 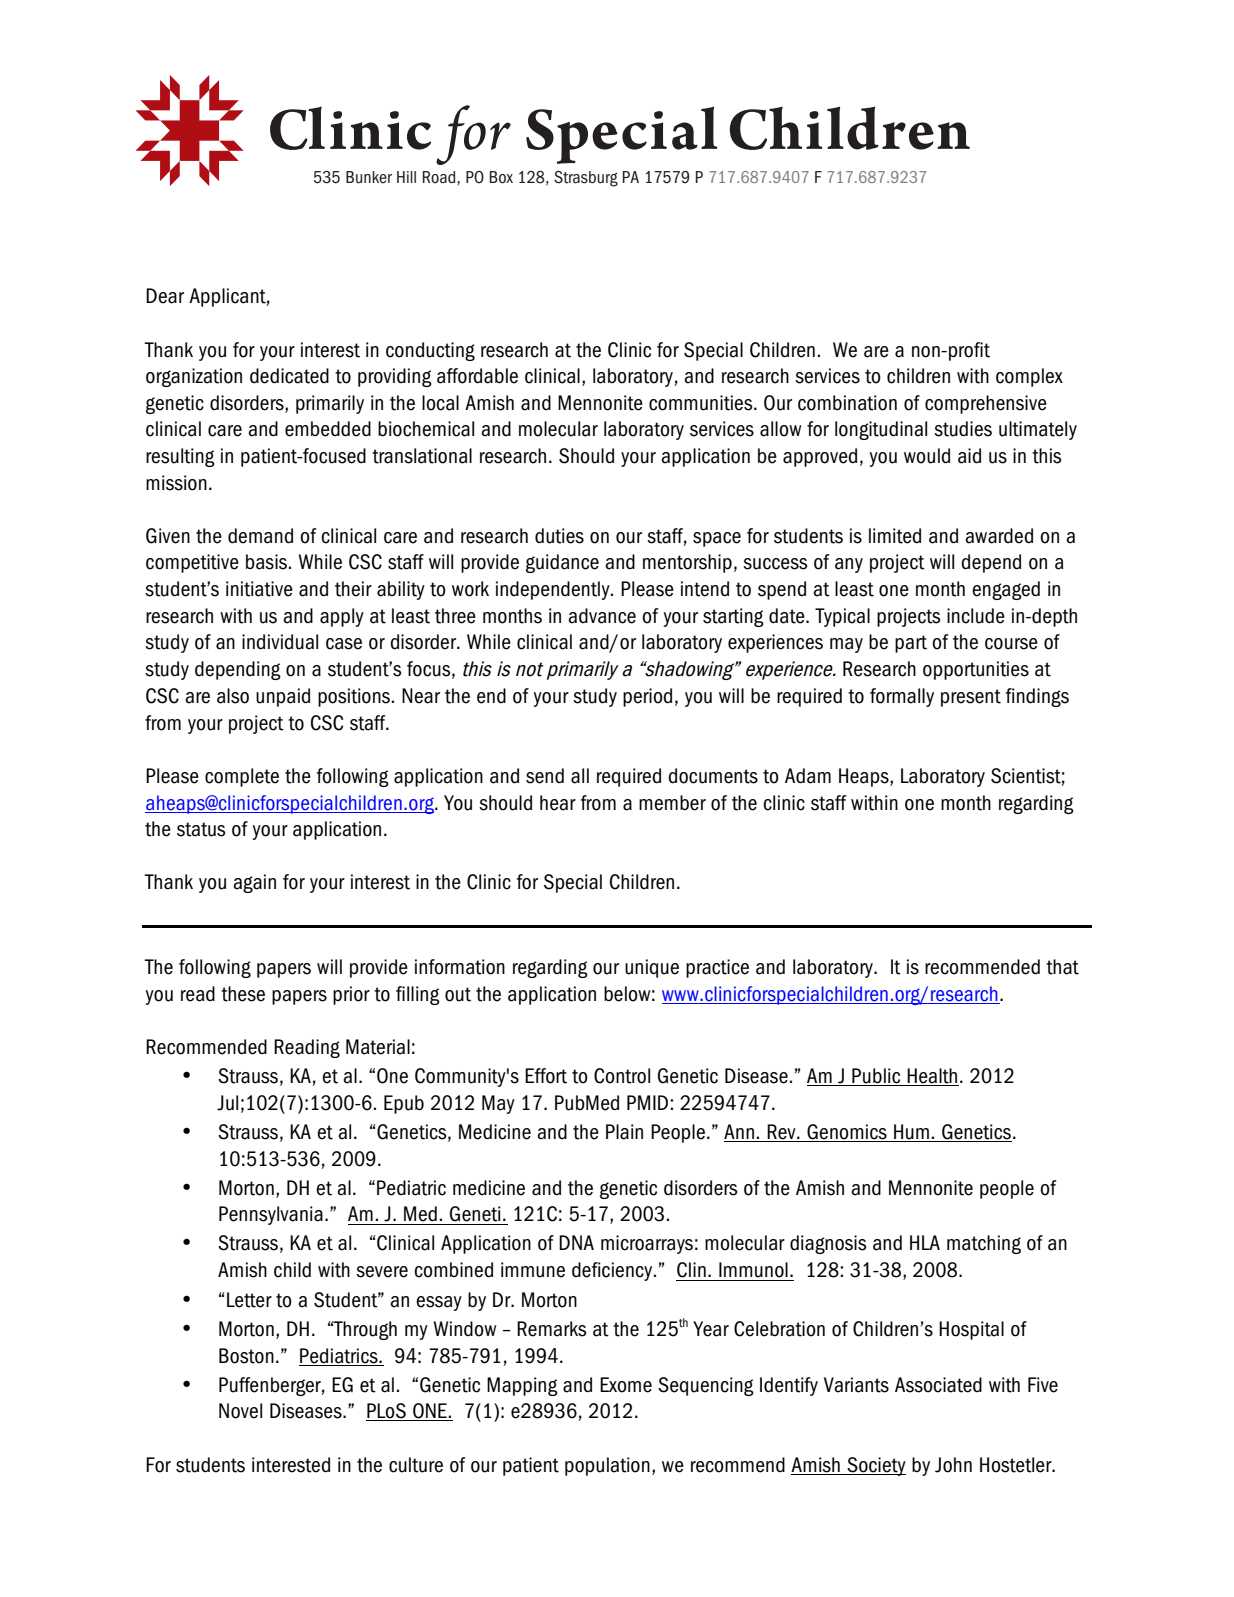 I want to click on Bunker, so click(x=369, y=177).
